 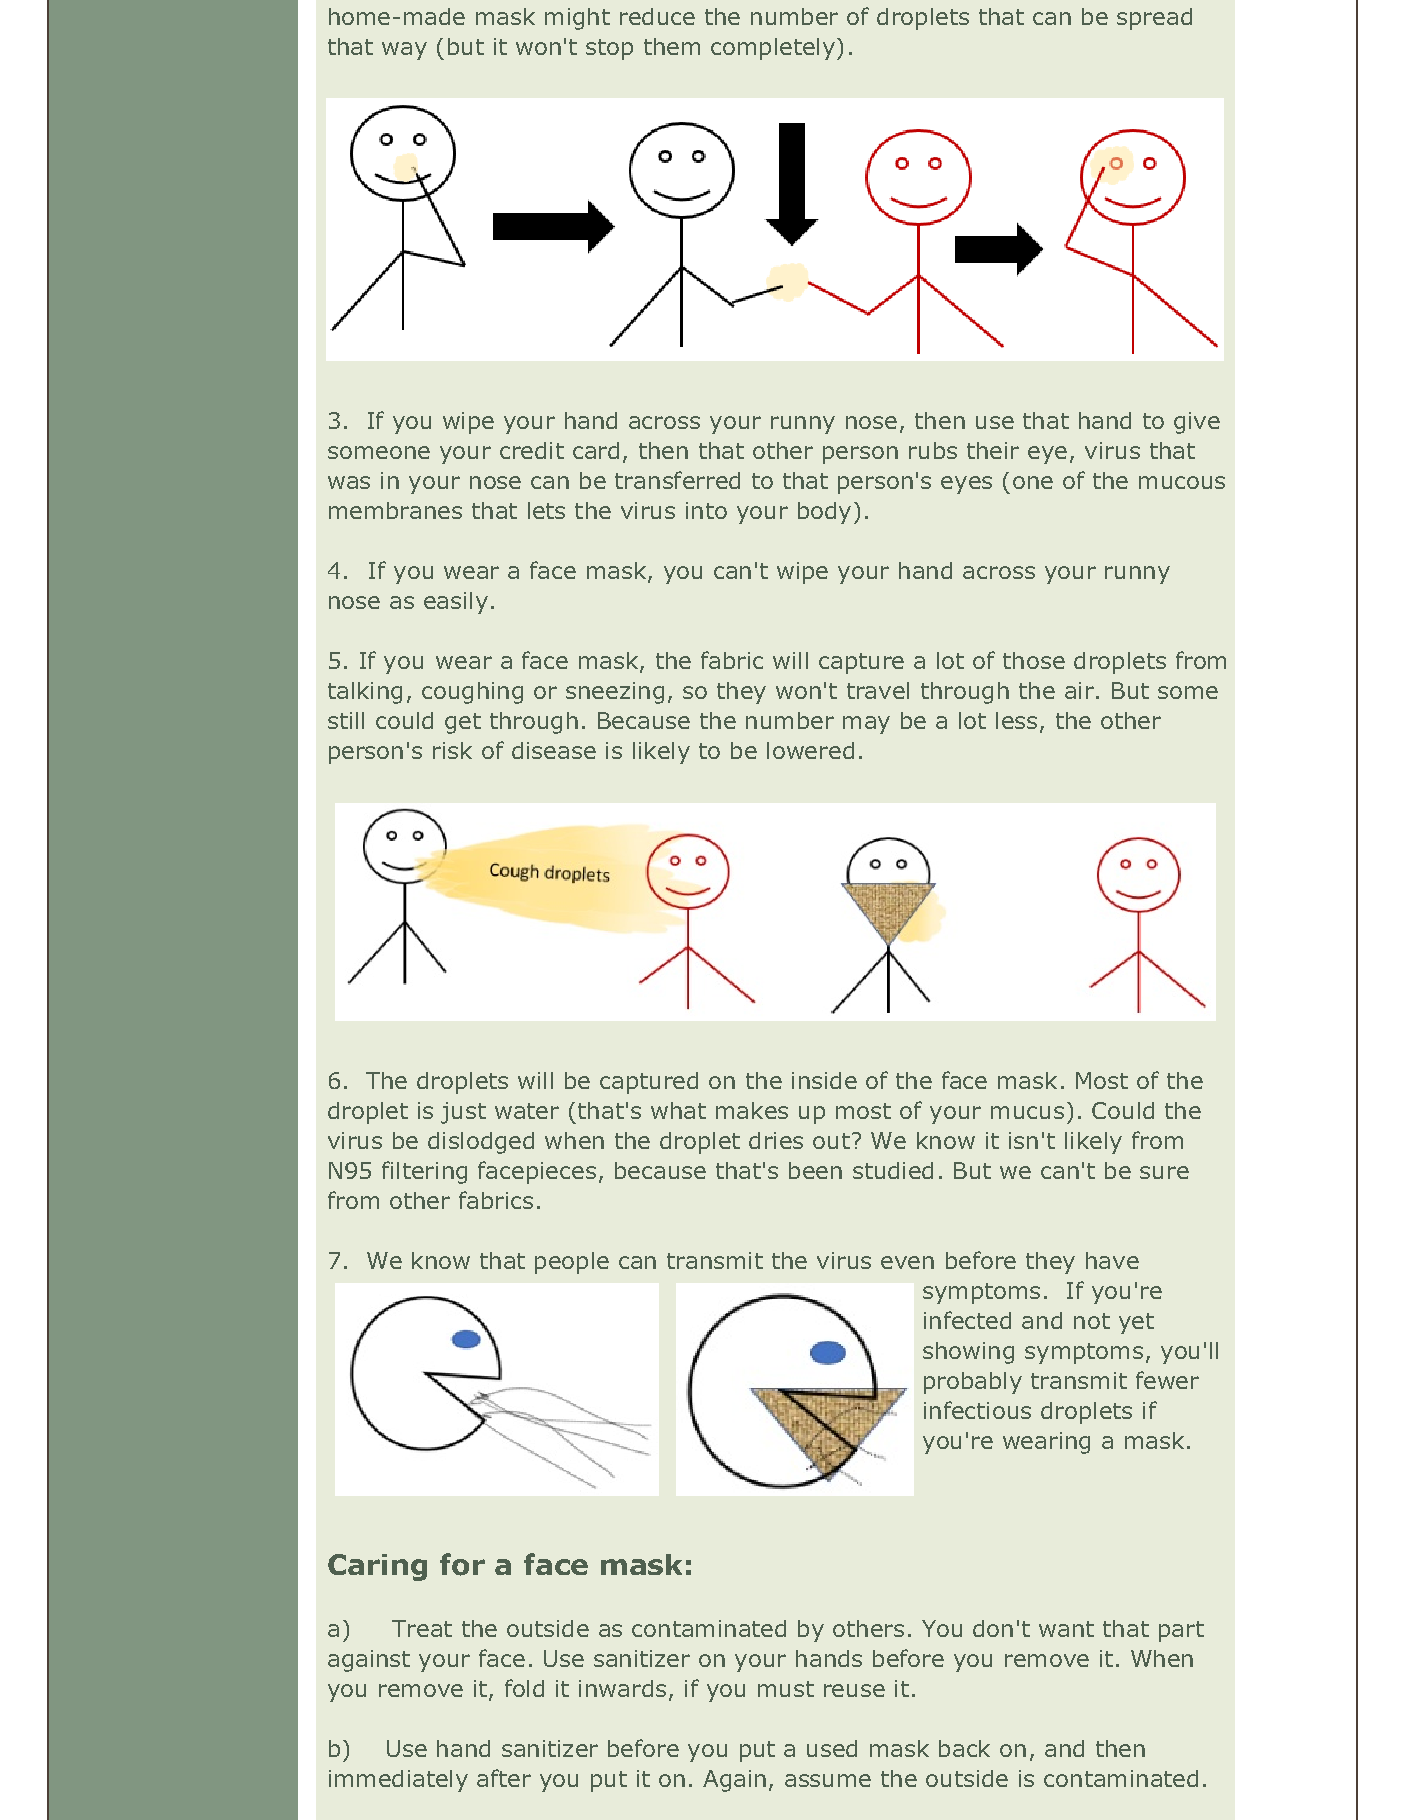 I want to click on immediately, so click(x=398, y=1781).
